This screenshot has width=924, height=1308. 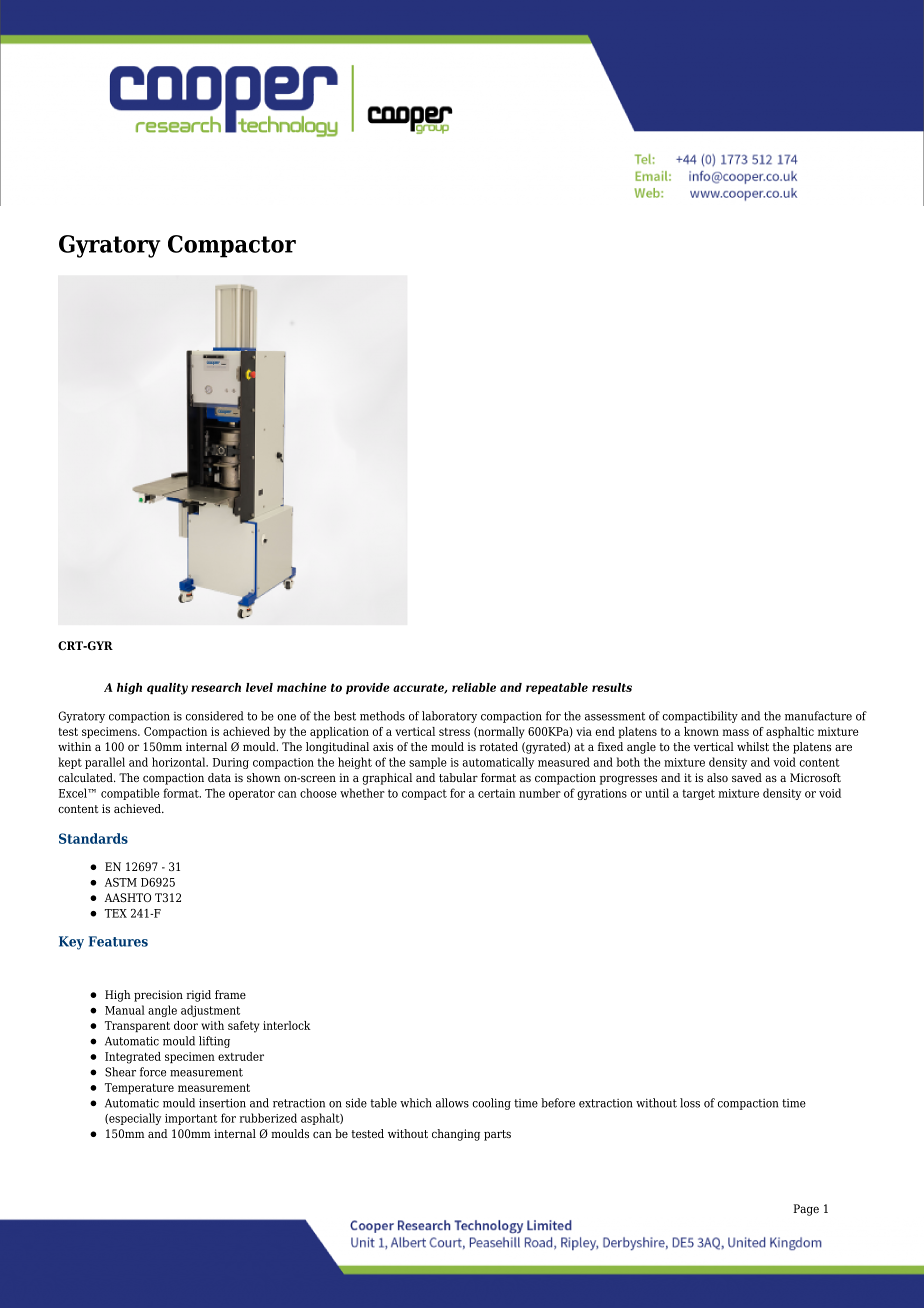 What do you see at coordinates (698, 794) in the screenshot?
I see `target` at bounding box center [698, 794].
